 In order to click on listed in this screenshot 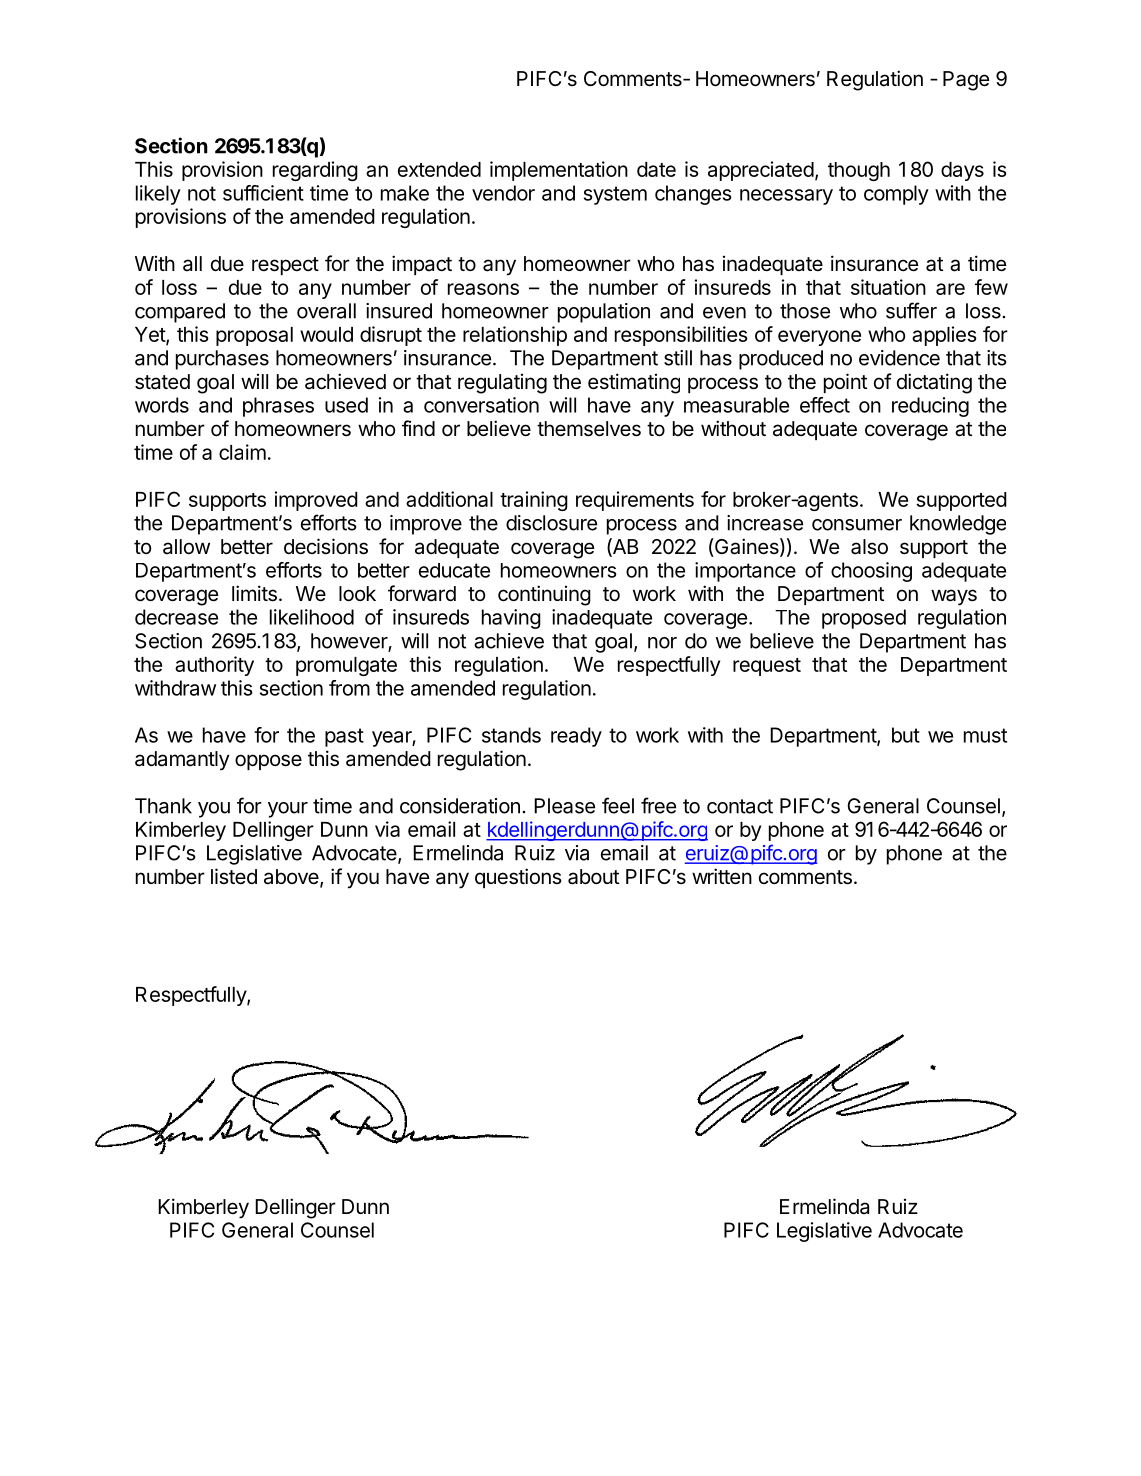, I will do `click(234, 876)`.
